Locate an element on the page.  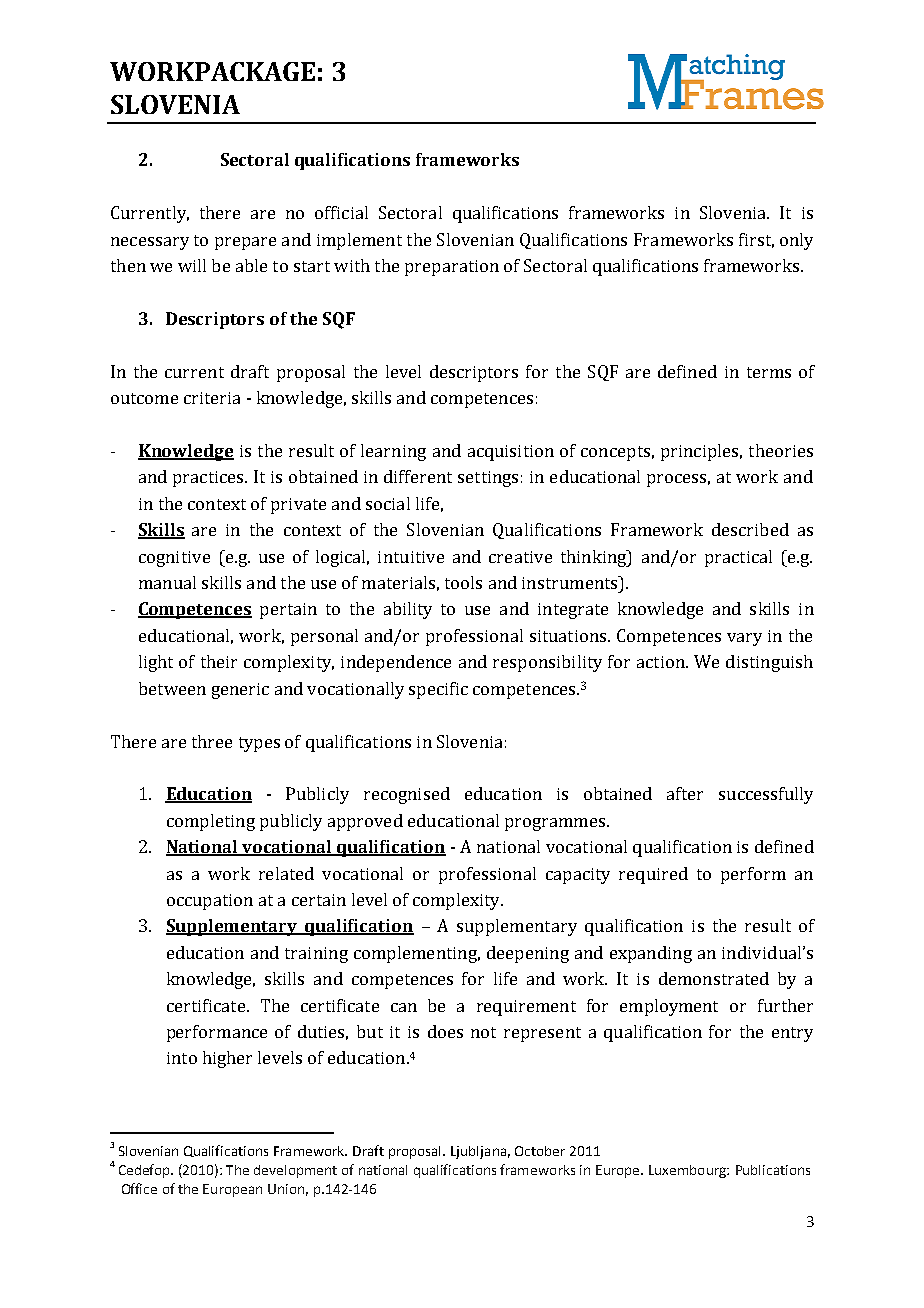
Office is located at coordinates (139, 1188).
